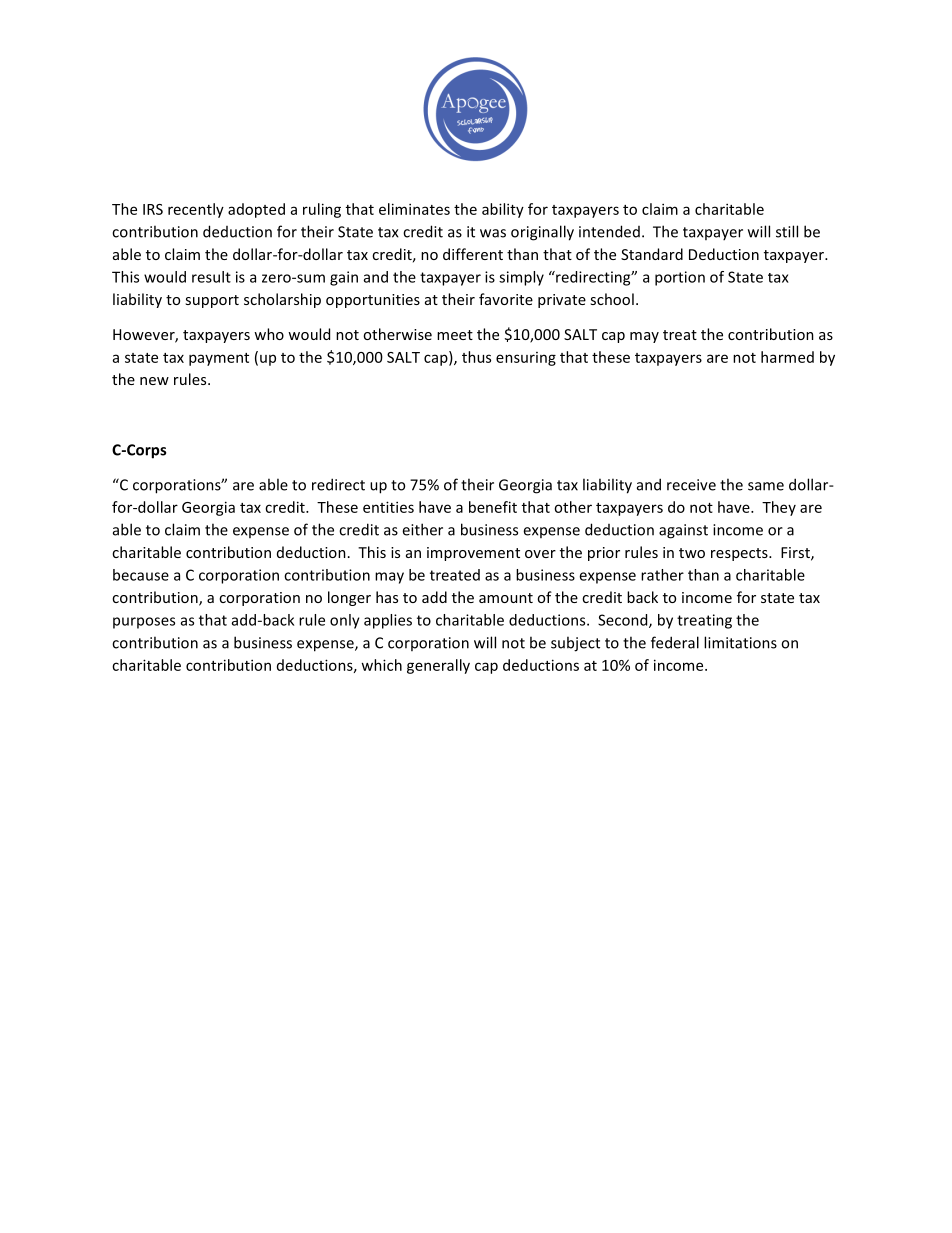 This document has height=1233, width=952. I want to click on benefit, so click(493, 507).
